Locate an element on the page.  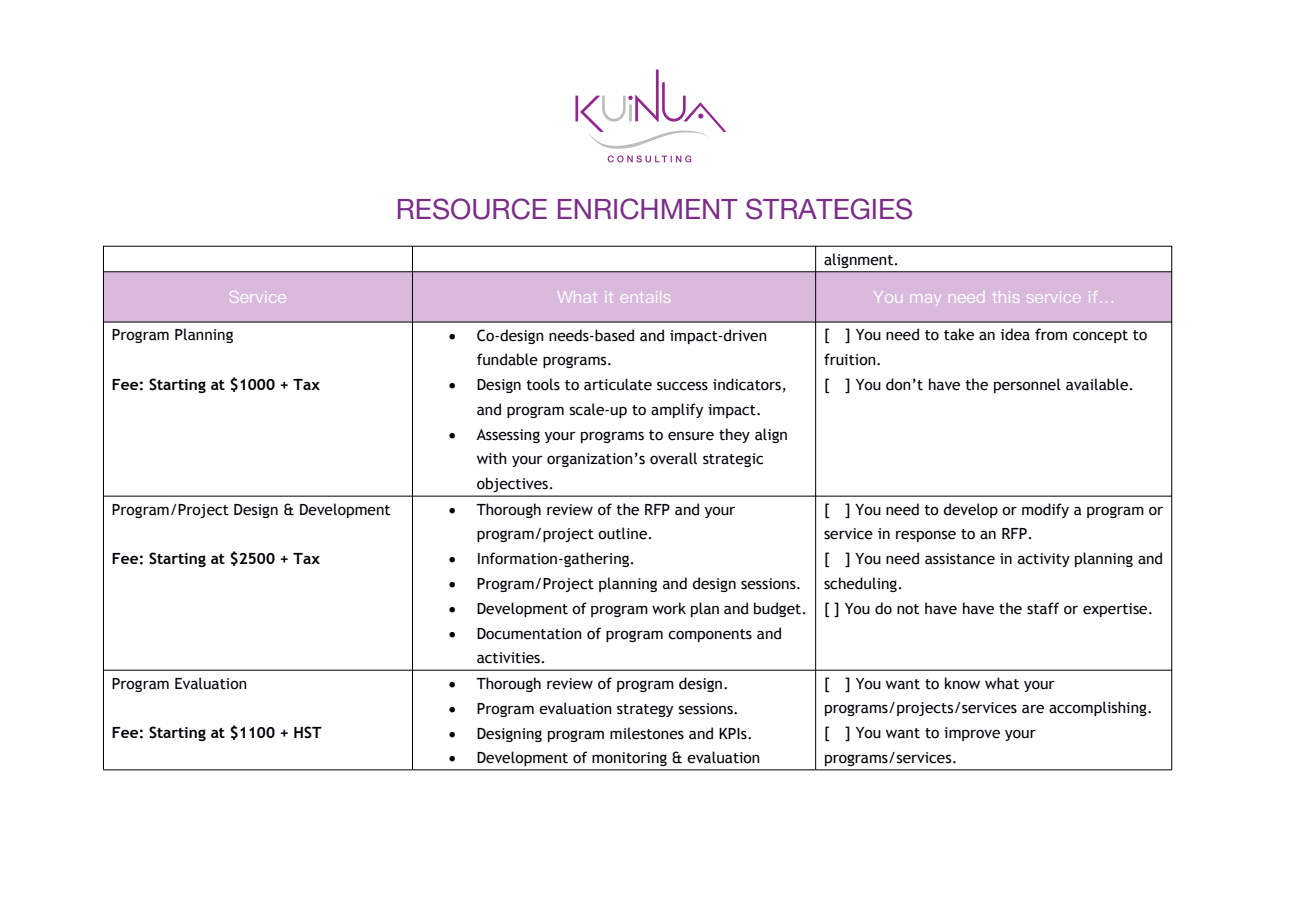
HST is located at coordinates (308, 732).
